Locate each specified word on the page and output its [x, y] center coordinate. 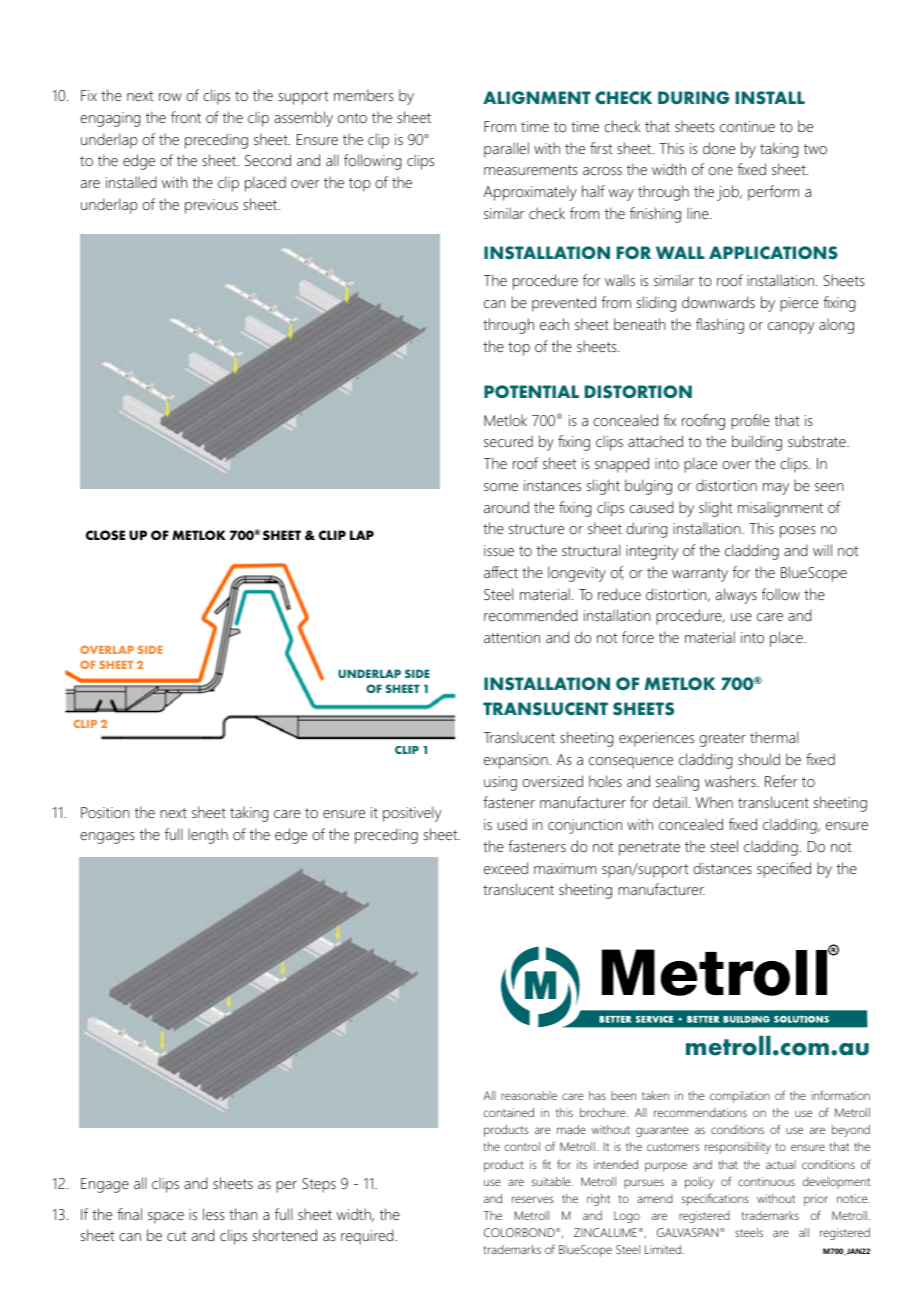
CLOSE [105, 535]
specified [784, 870]
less [214, 1214]
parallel [506, 150]
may [776, 489]
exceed [506, 868]
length [208, 836]
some [501, 487]
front [186, 117]
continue [747, 126]
